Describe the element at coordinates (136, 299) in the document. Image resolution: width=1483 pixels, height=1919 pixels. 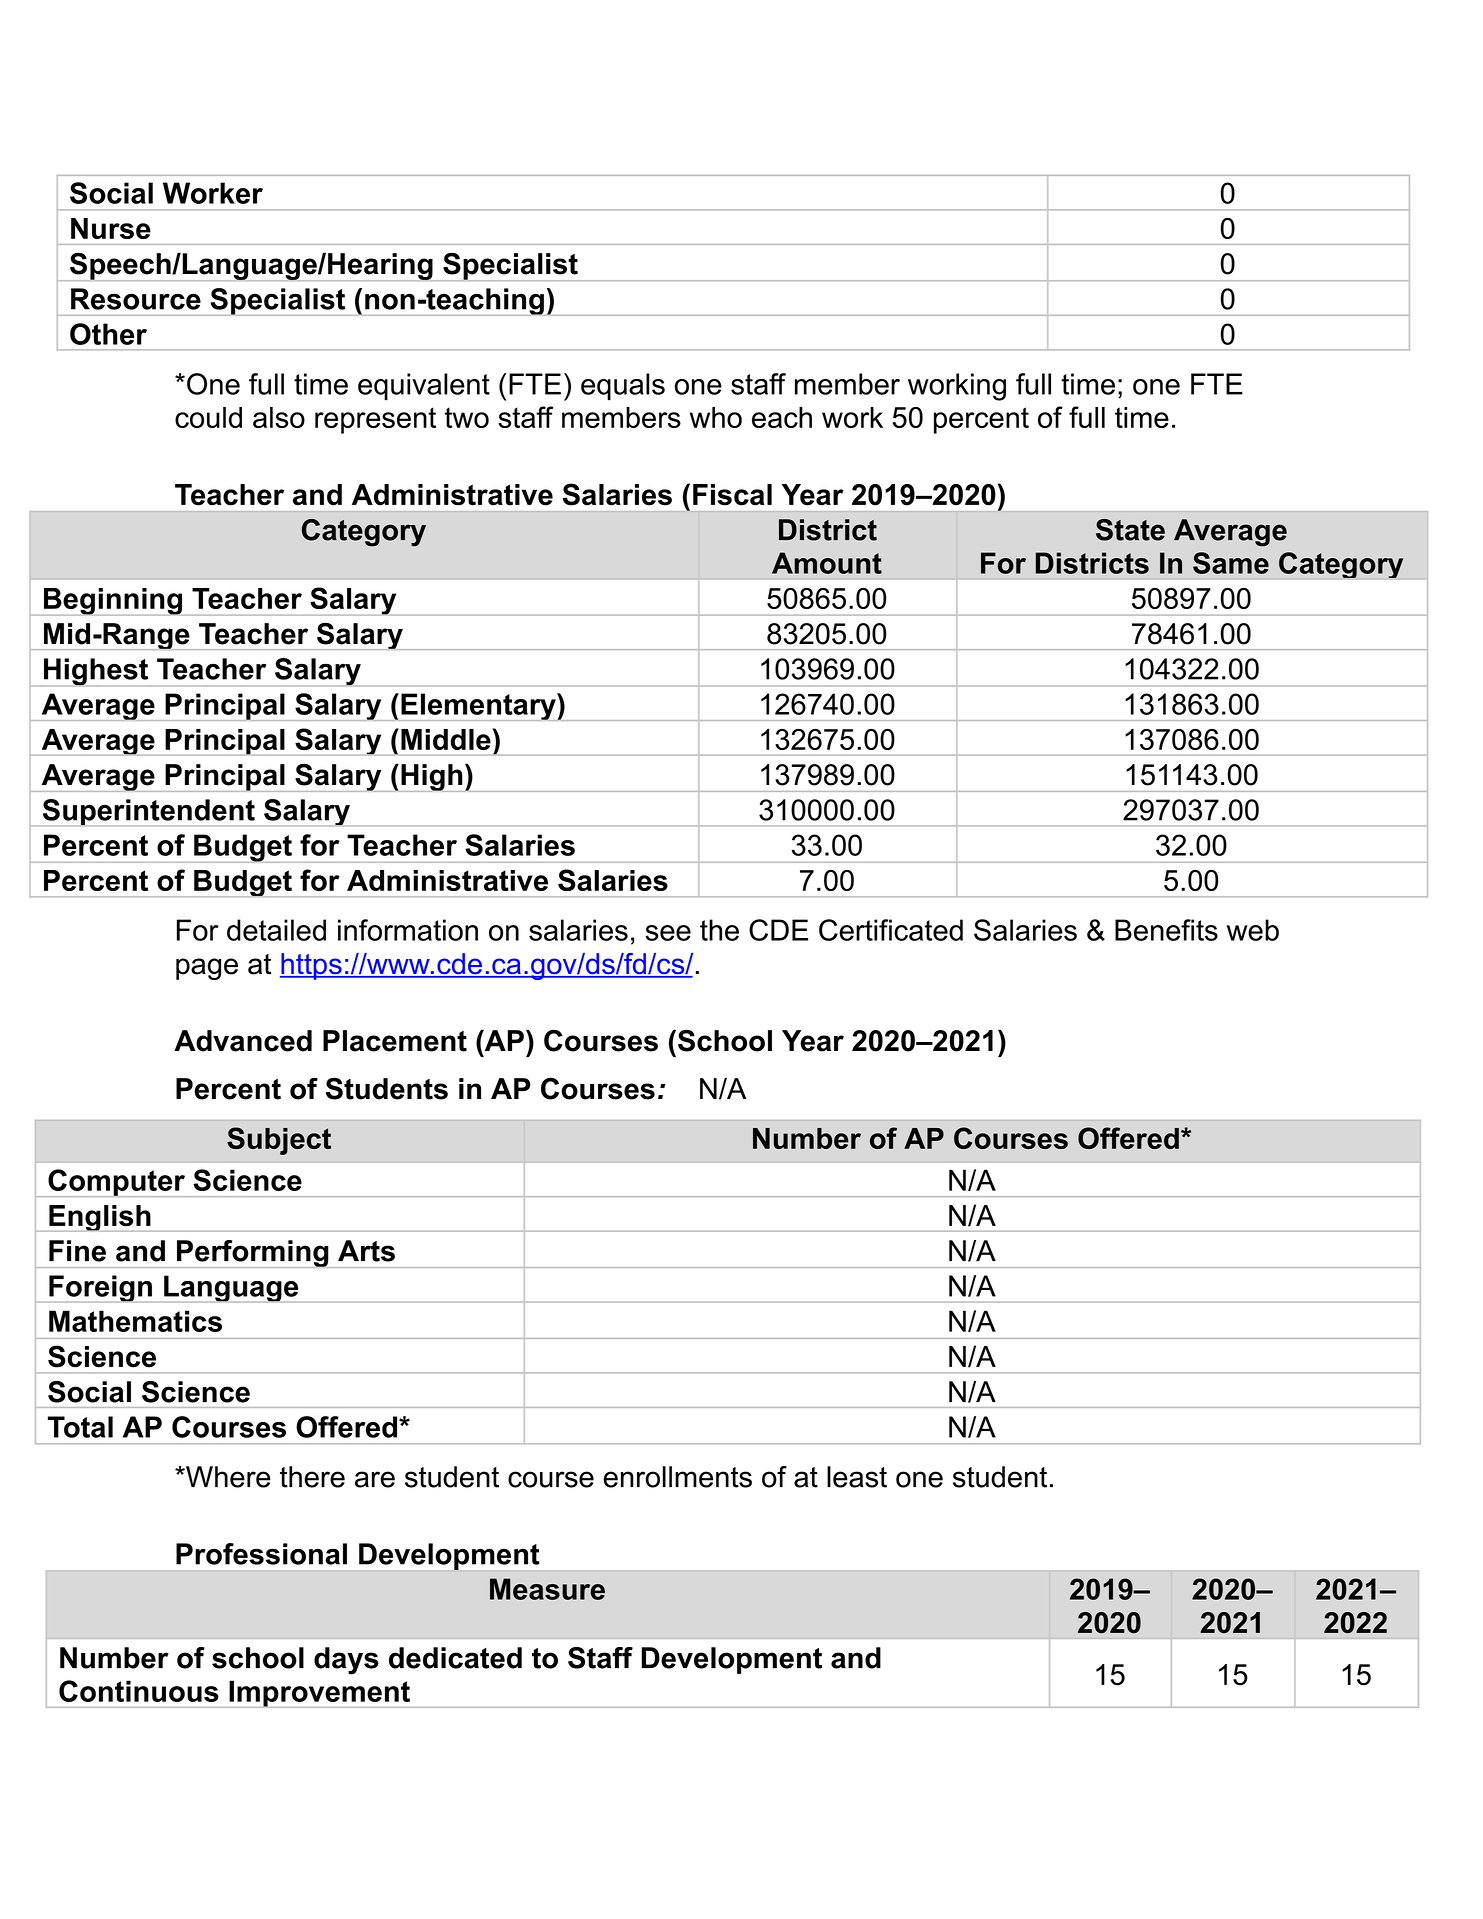
I see `Resource` at that location.
